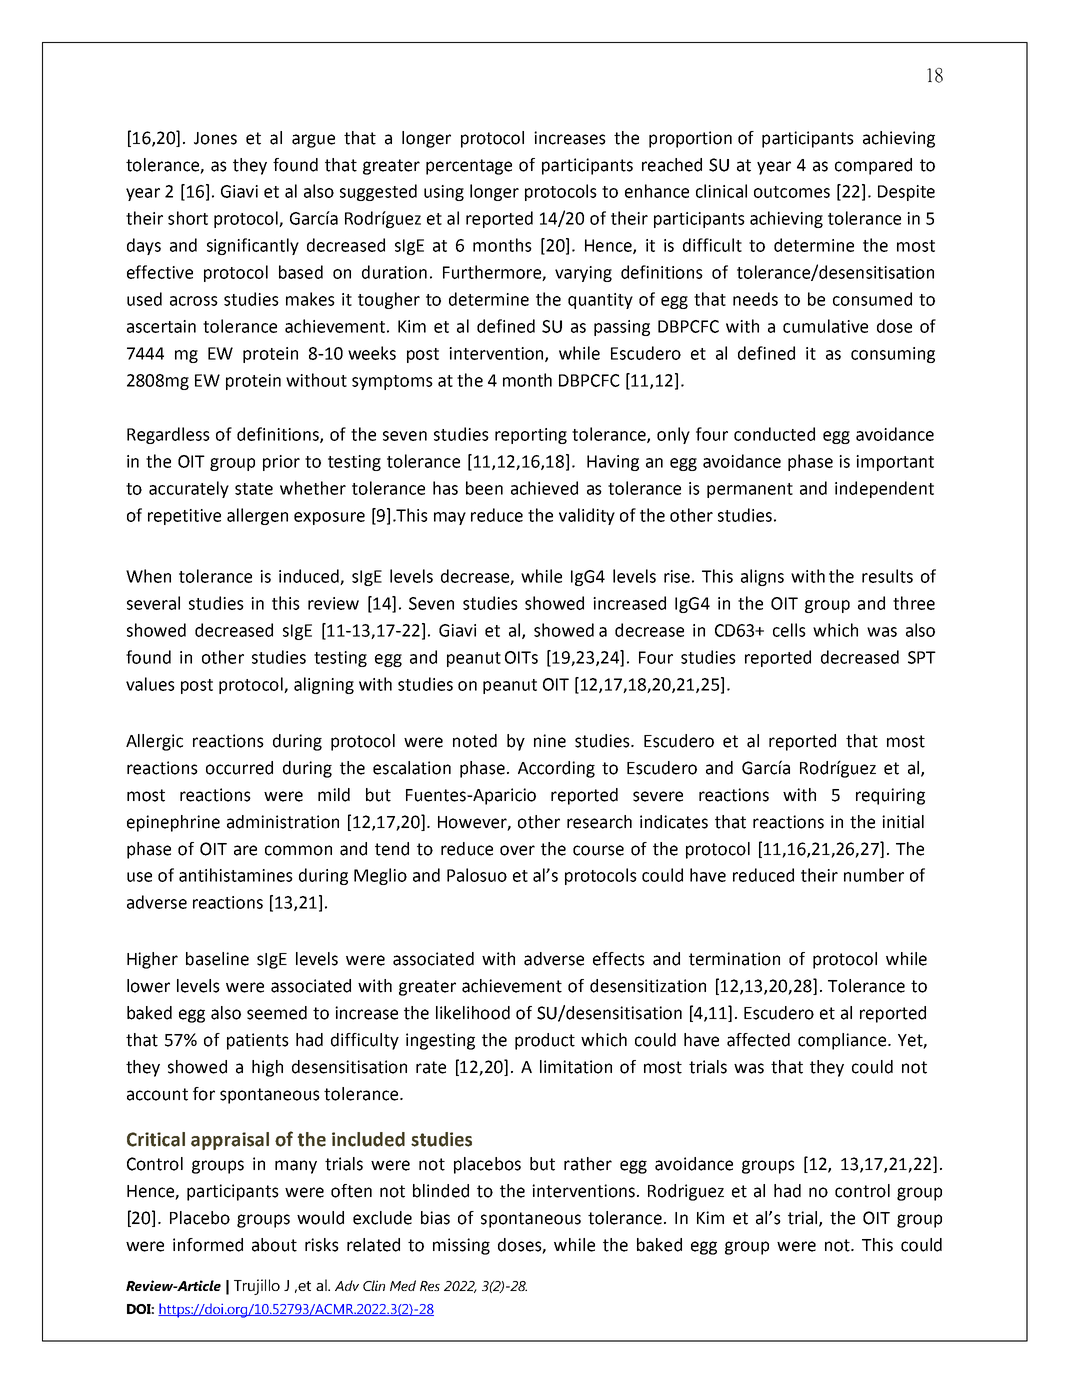 The image size is (1069, 1383). What do you see at coordinates (217, 959) in the document?
I see `baseline` at bounding box center [217, 959].
